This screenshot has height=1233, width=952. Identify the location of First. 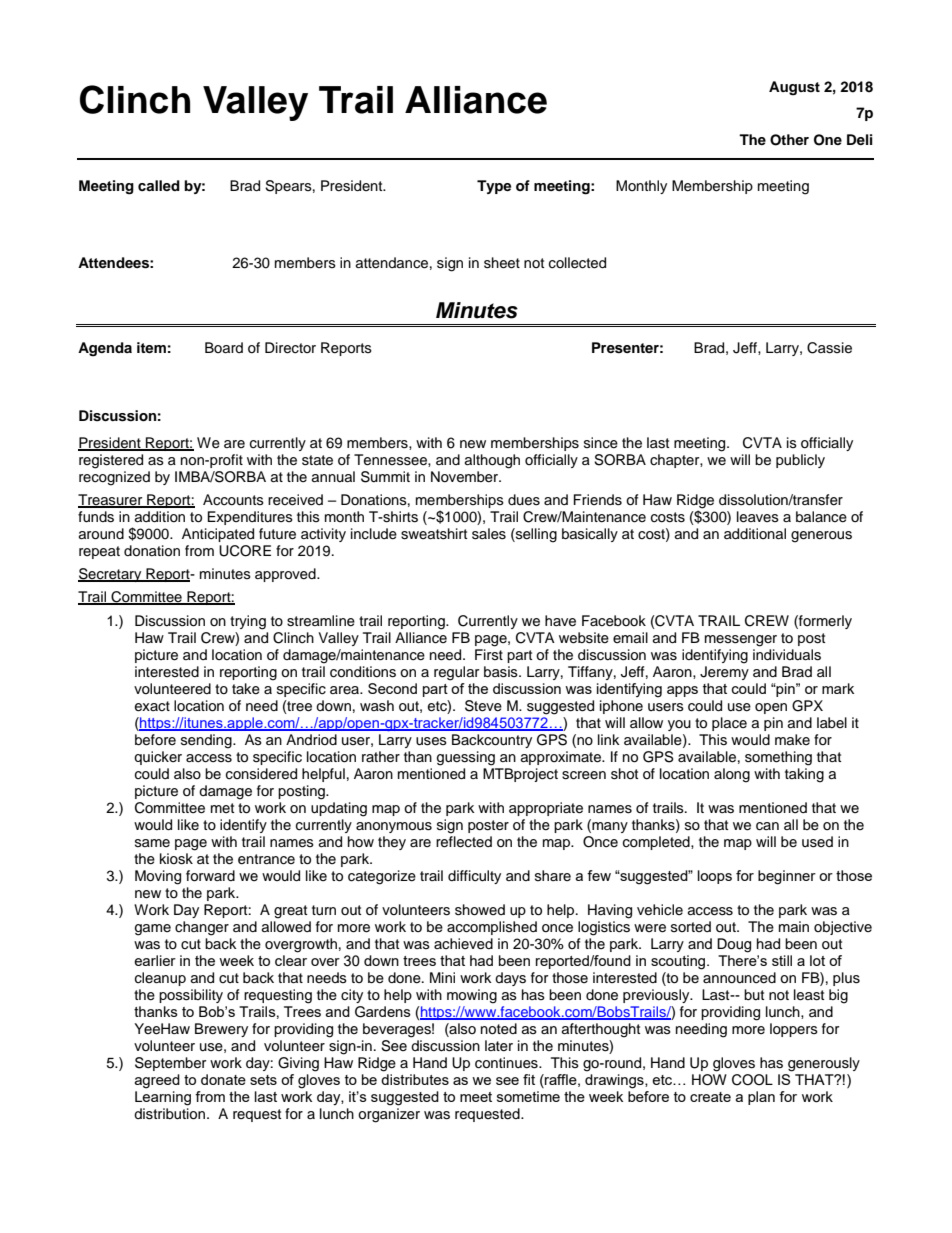
(489, 653).
